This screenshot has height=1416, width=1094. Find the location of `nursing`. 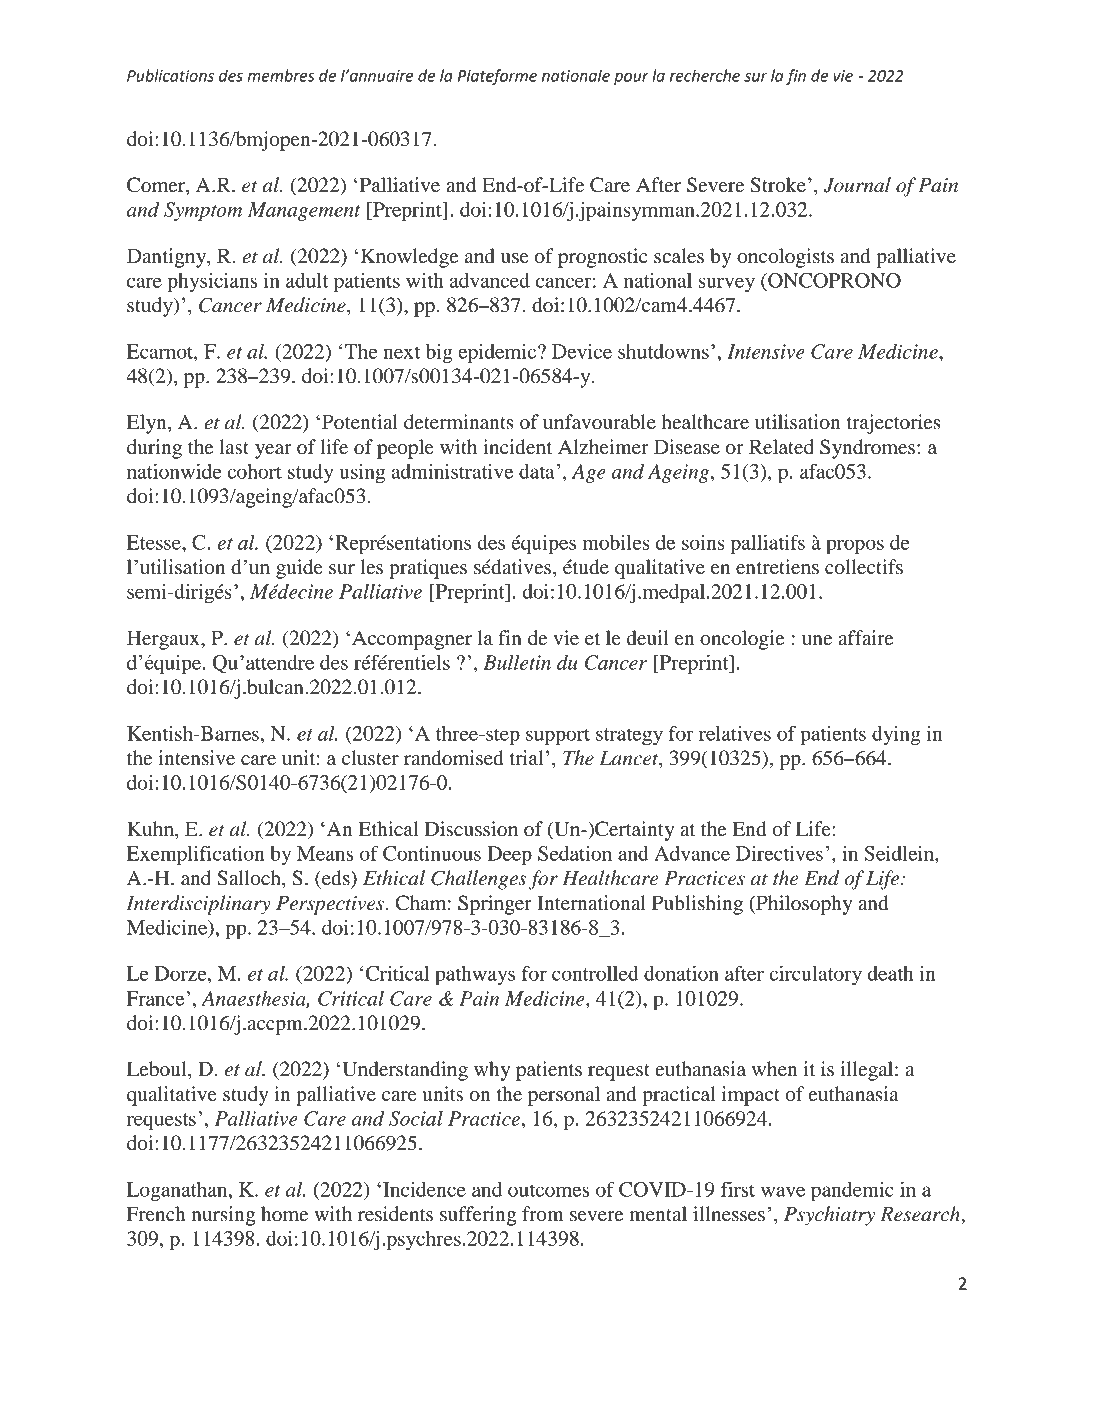

nursing is located at coordinates (223, 1216).
